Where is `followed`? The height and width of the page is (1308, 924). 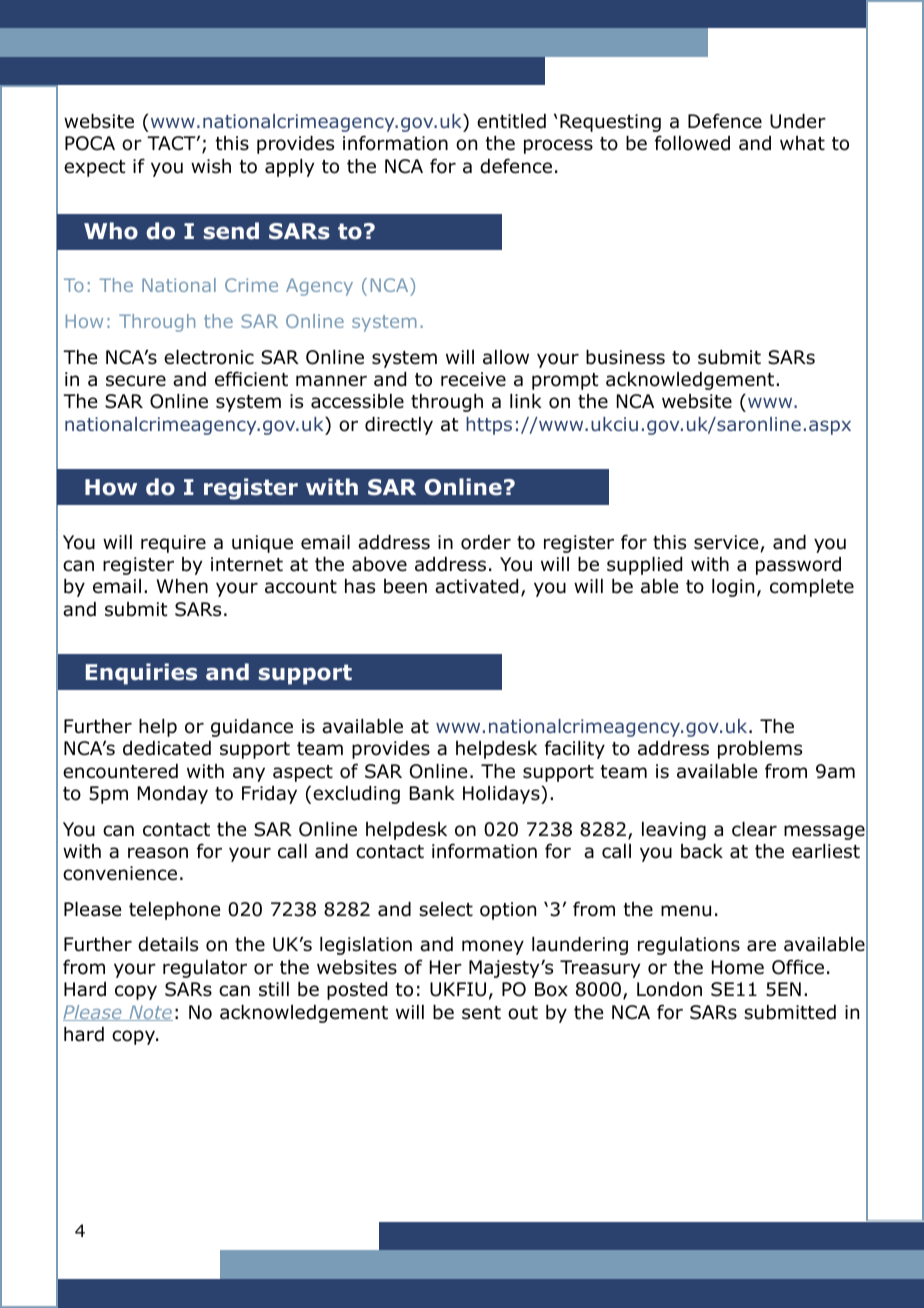 followed is located at coordinates (692, 143).
